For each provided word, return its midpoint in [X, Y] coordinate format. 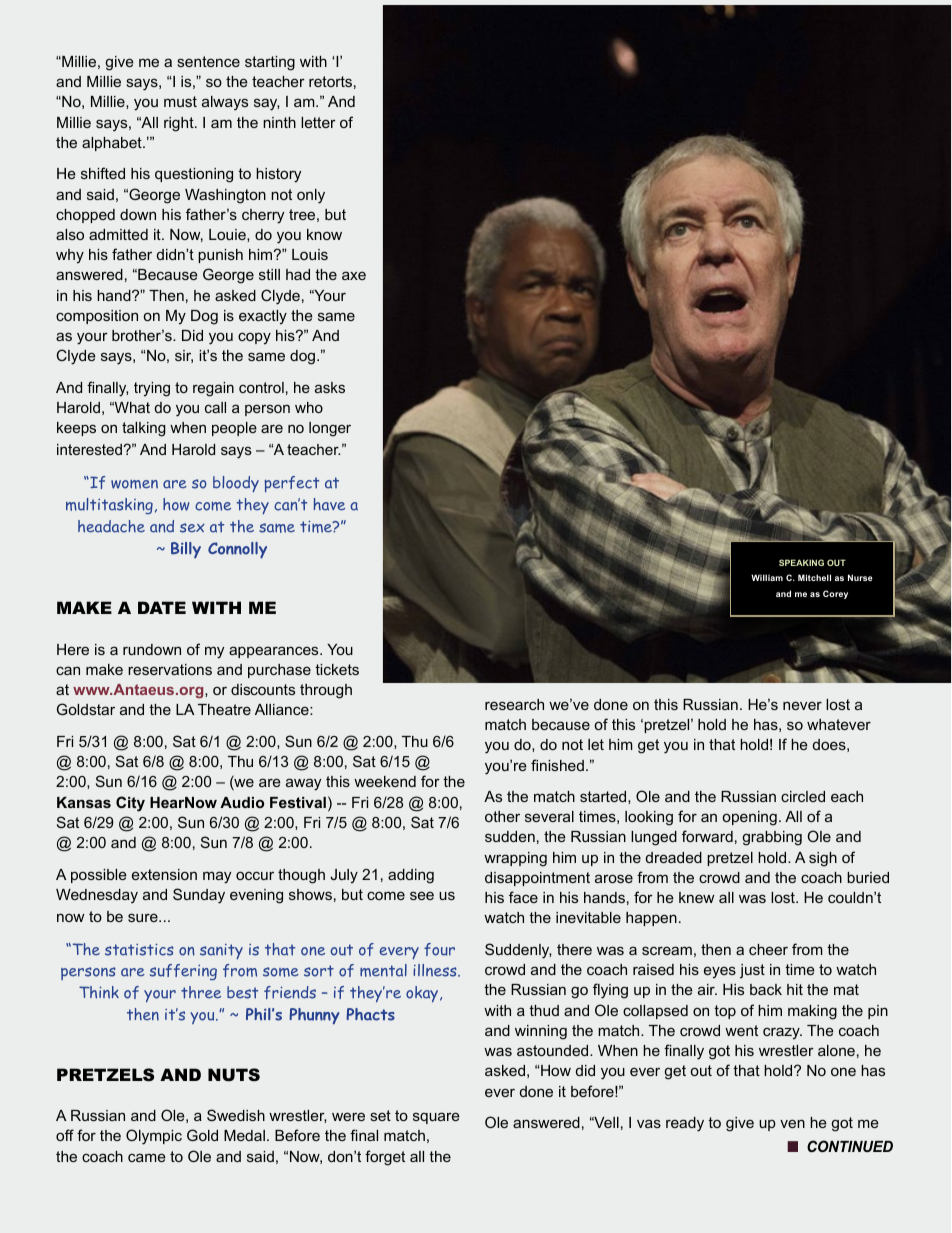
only [311, 196]
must [180, 101]
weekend [385, 781]
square [436, 1118]
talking [144, 429]
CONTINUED [850, 1146]
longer [330, 429]
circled [803, 796]
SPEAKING [801, 562]
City [130, 804]
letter [318, 122]
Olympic [154, 1137]
